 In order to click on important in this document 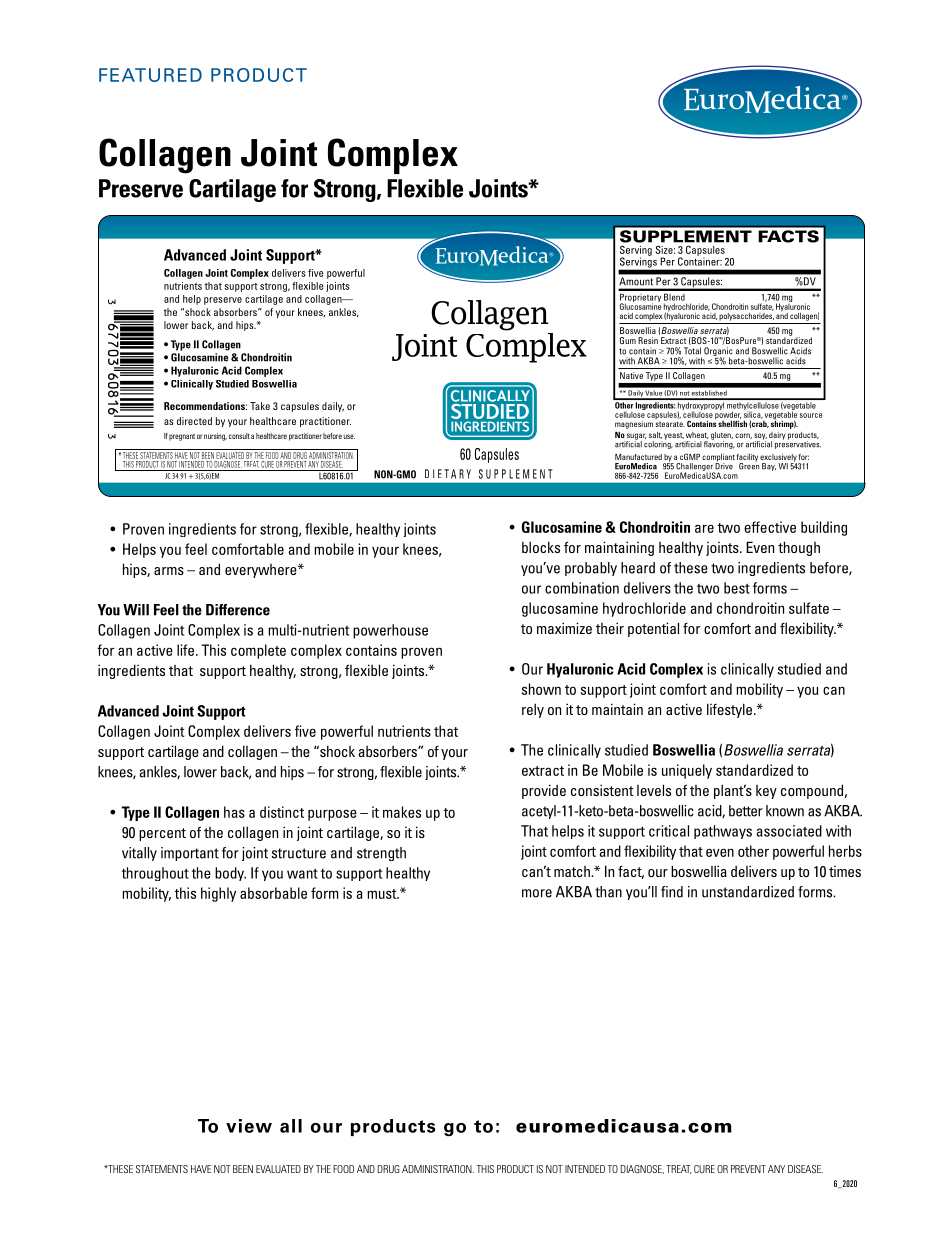, I will do `click(190, 854)`.
